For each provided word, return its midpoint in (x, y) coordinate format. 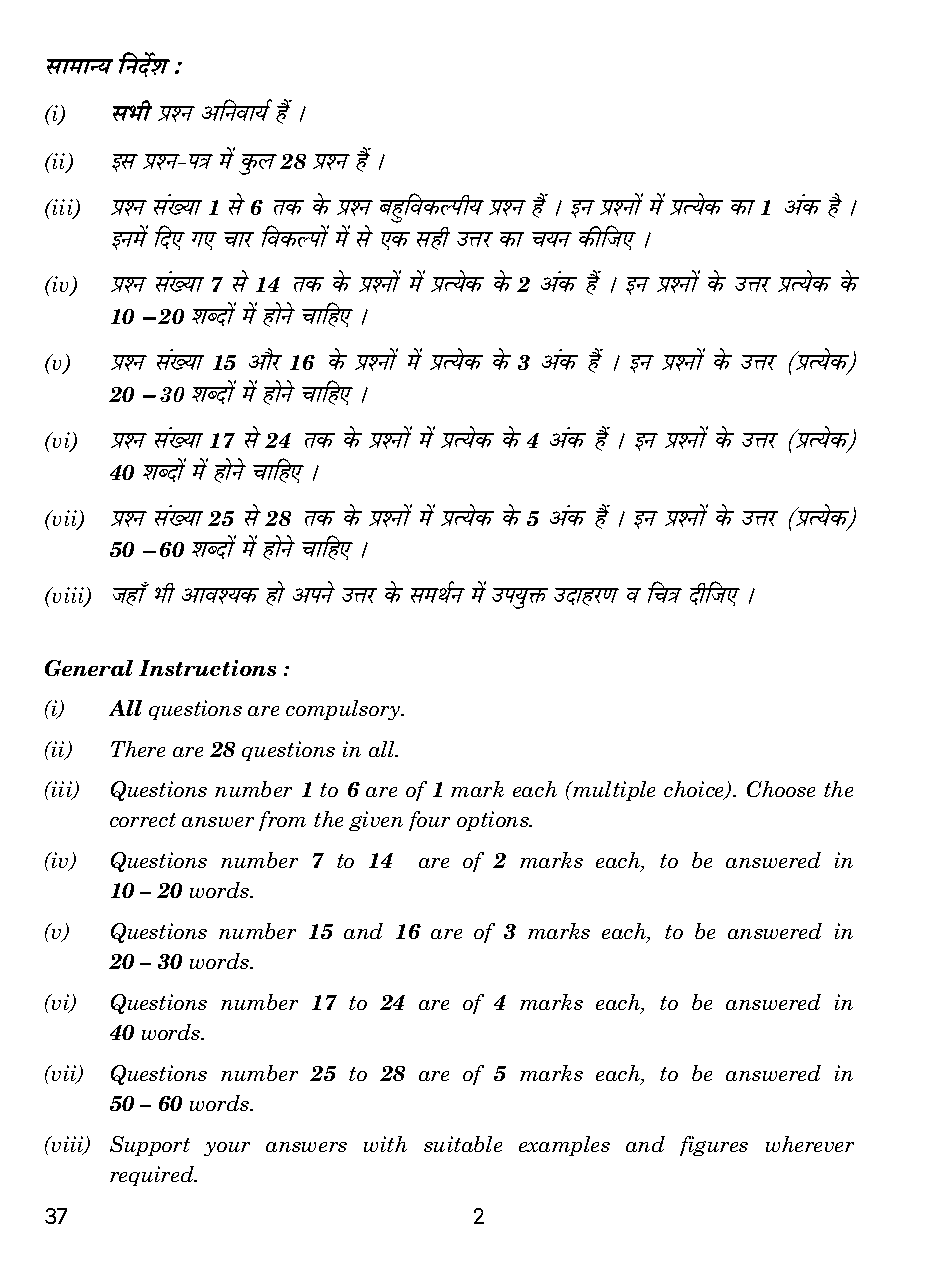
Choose (781, 789)
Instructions (207, 668)
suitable (463, 1144)
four (429, 821)
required (153, 1176)
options (494, 821)
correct (143, 820)
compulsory (344, 710)
